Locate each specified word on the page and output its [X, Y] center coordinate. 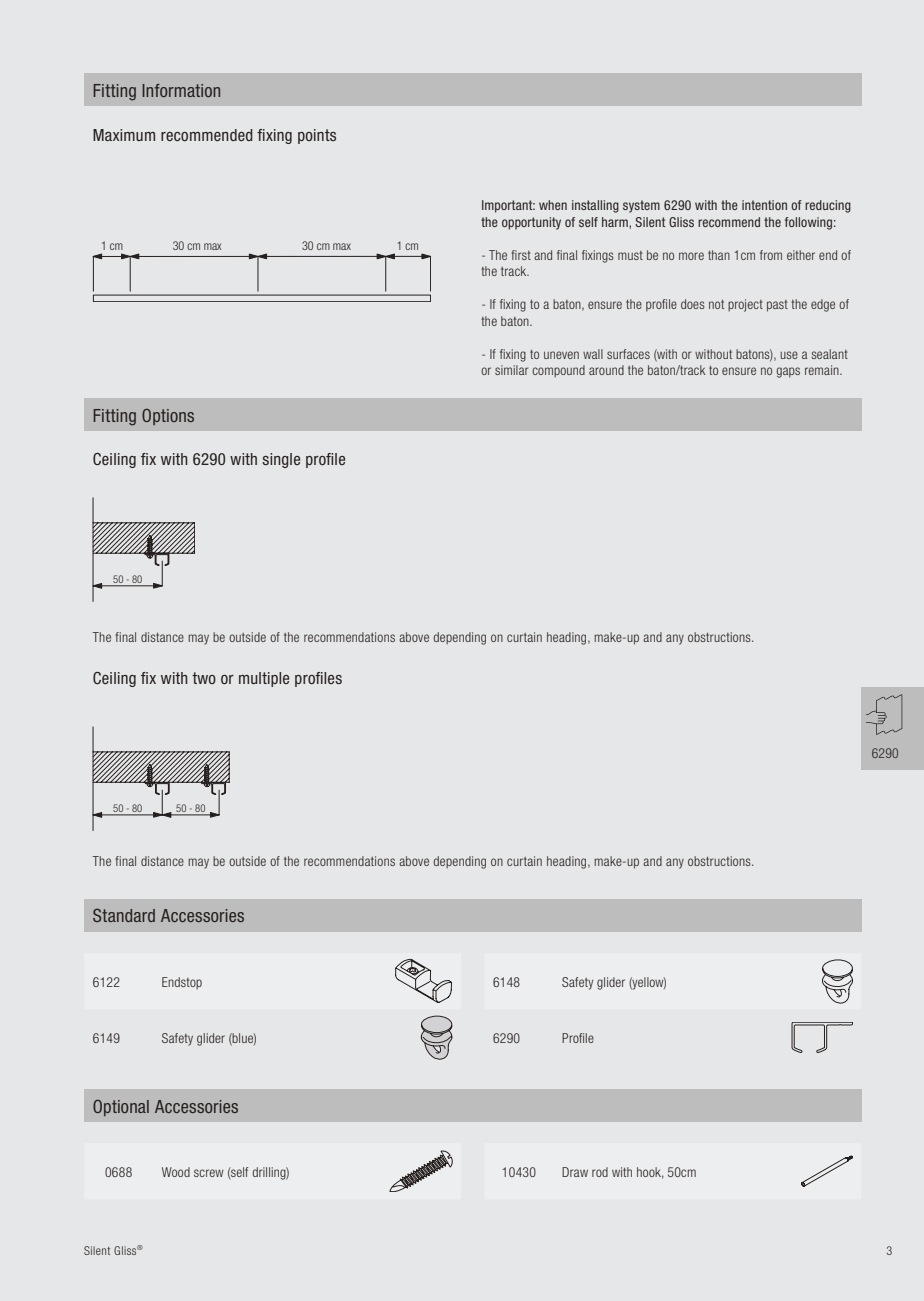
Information [181, 90]
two [204, 678]
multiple [264, 679]
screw [209, 1173]
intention [764, 205]
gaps [788, 372]
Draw [575, 1172]
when [553, 205]
